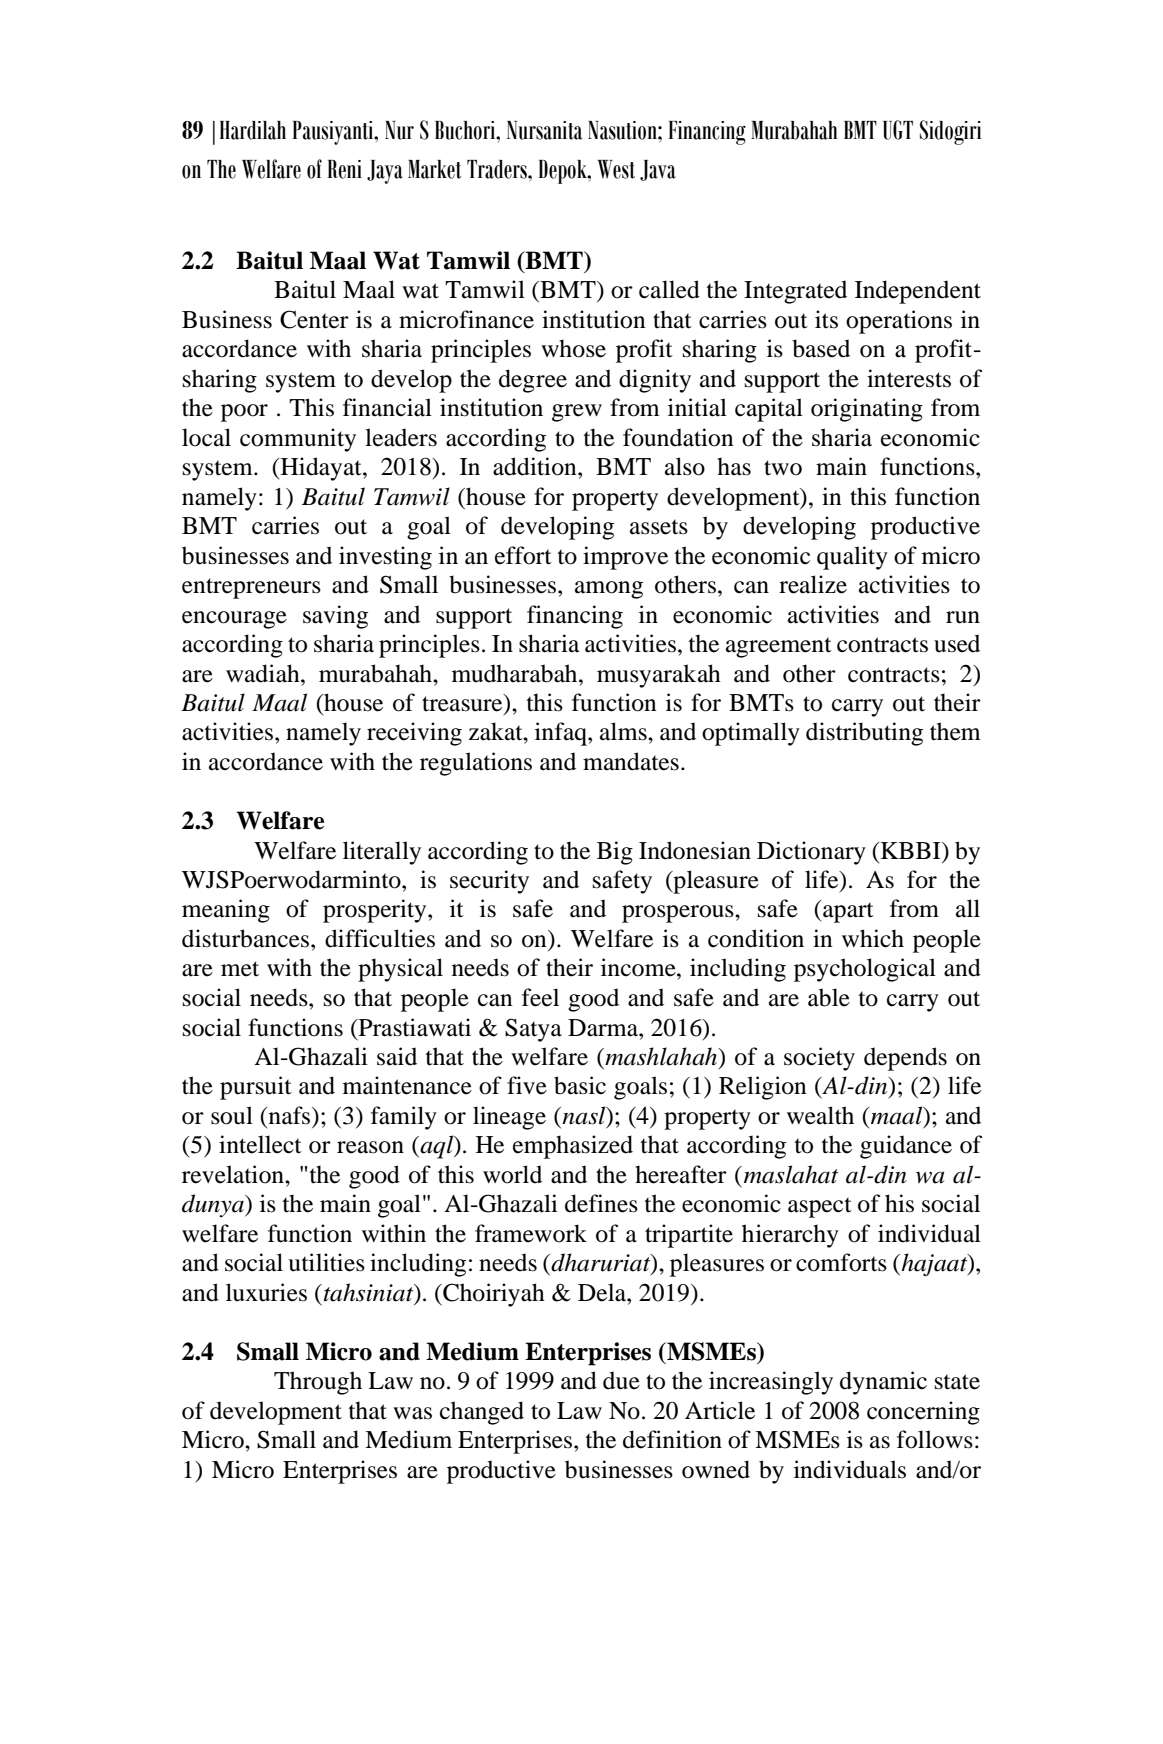 This image has height=1744, width=1163. Describe the element at coordinates (298, 440) in the image. I see `community` at that location.
